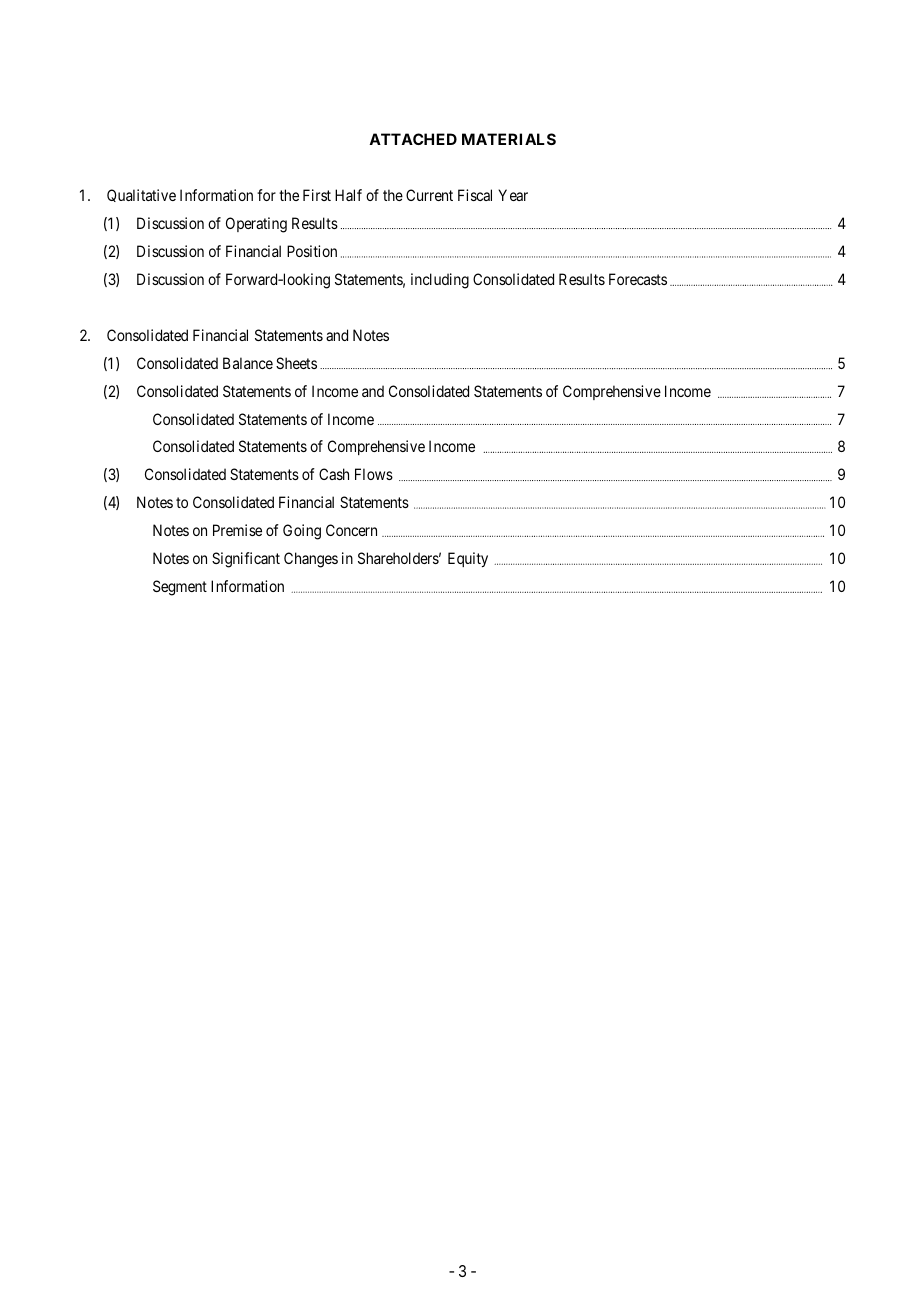  I want to click on Significant, so click(246, 560).
